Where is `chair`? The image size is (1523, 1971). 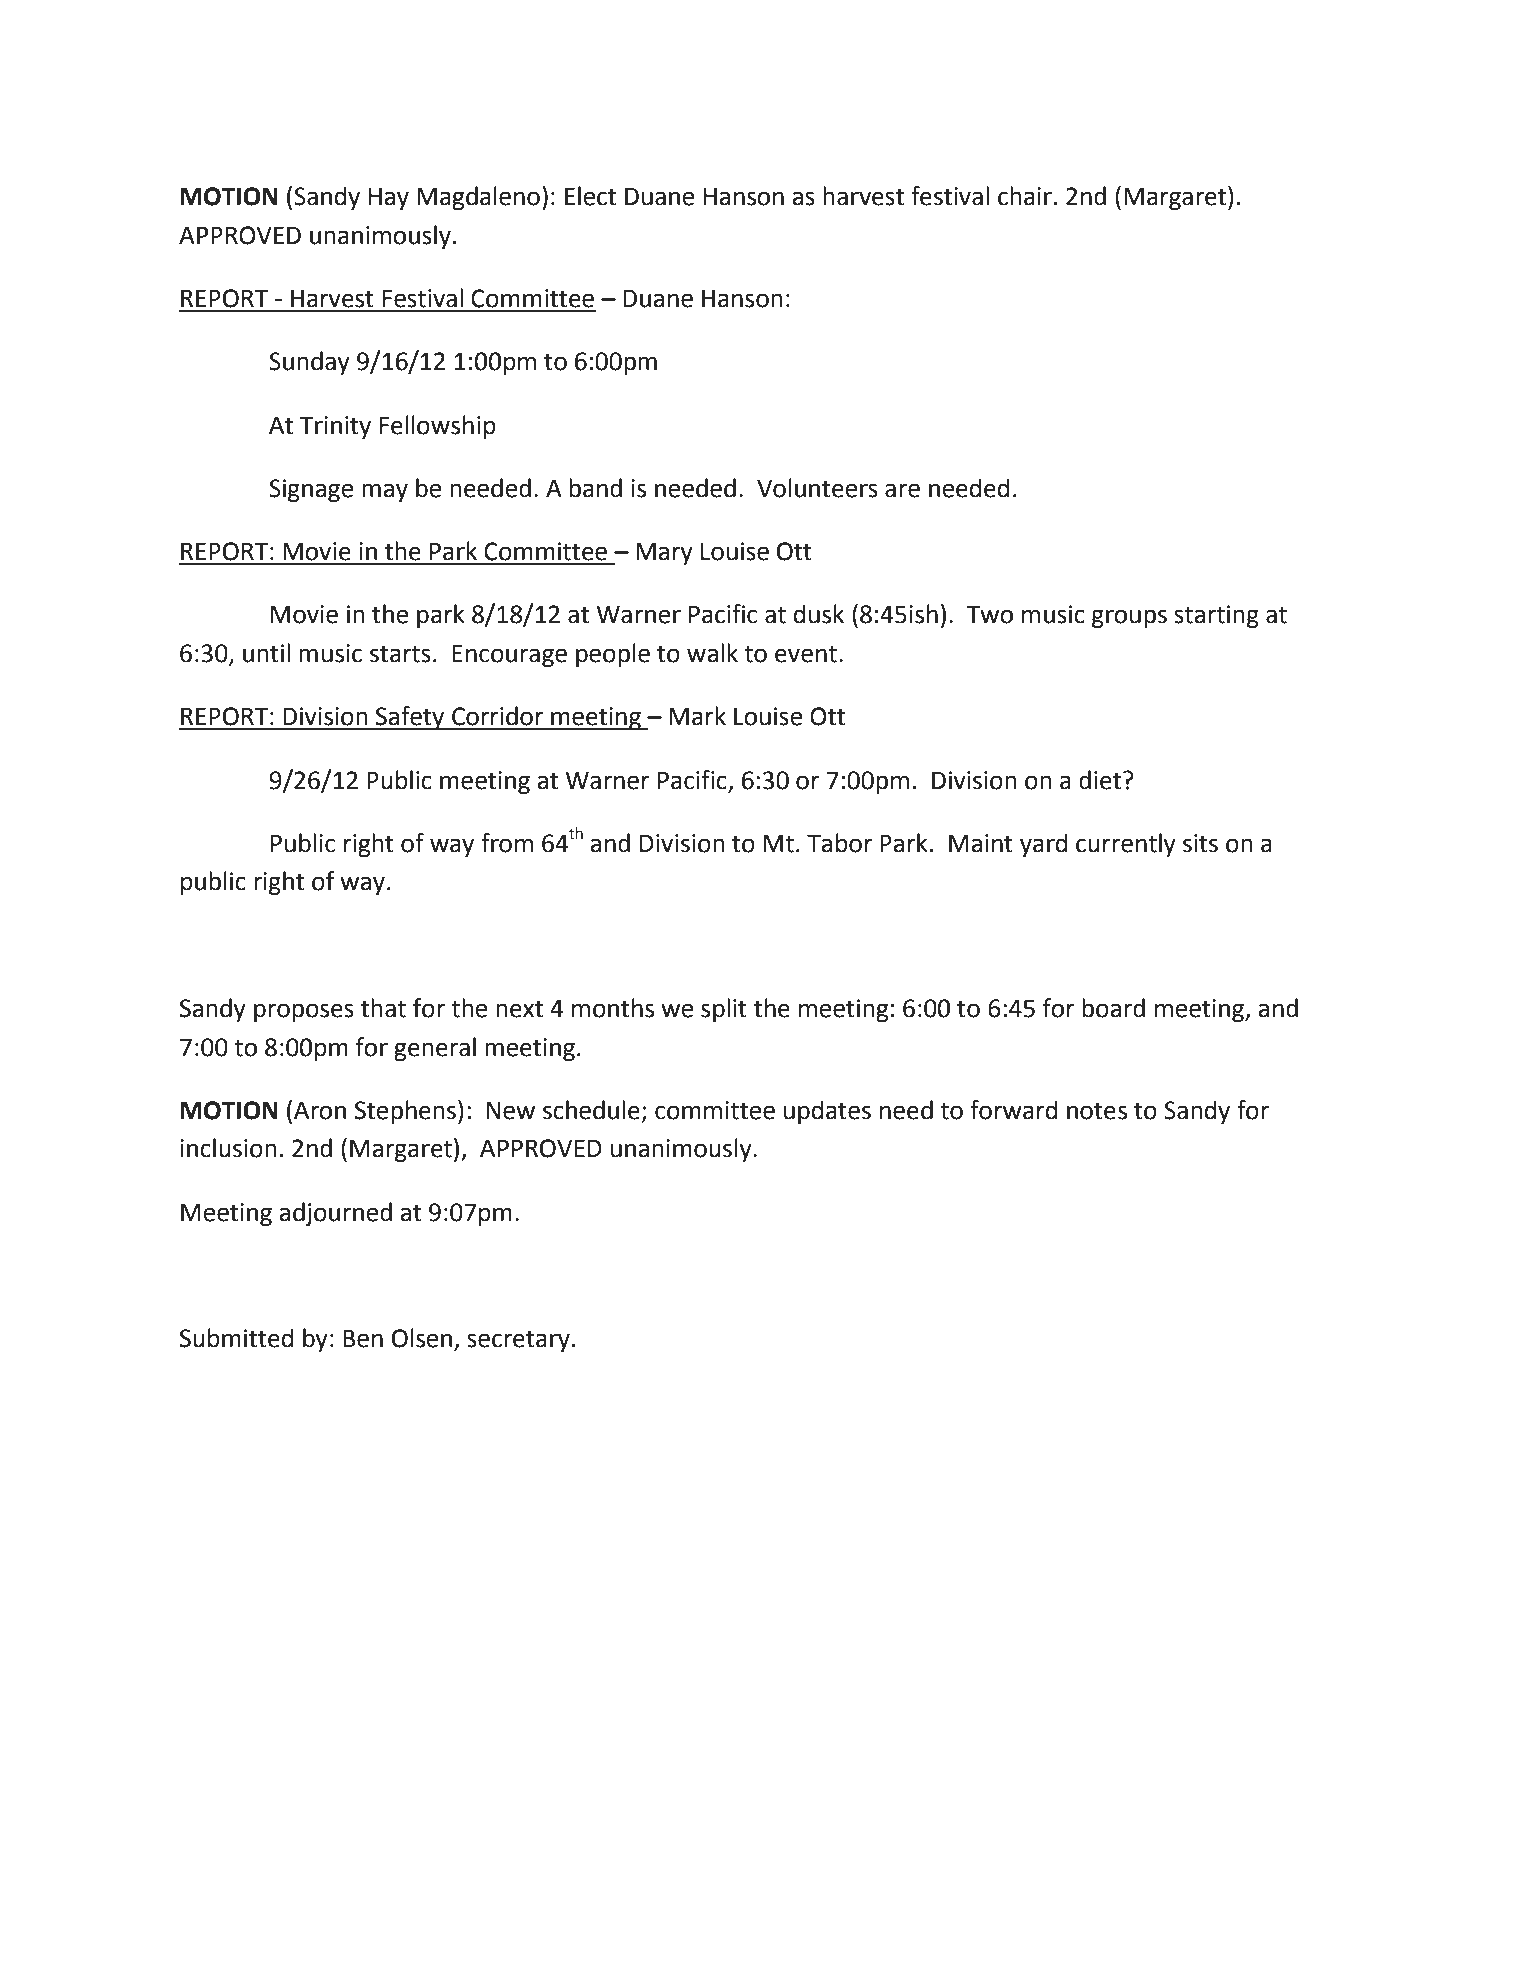
chair is located at coordinates (1025, 196).
